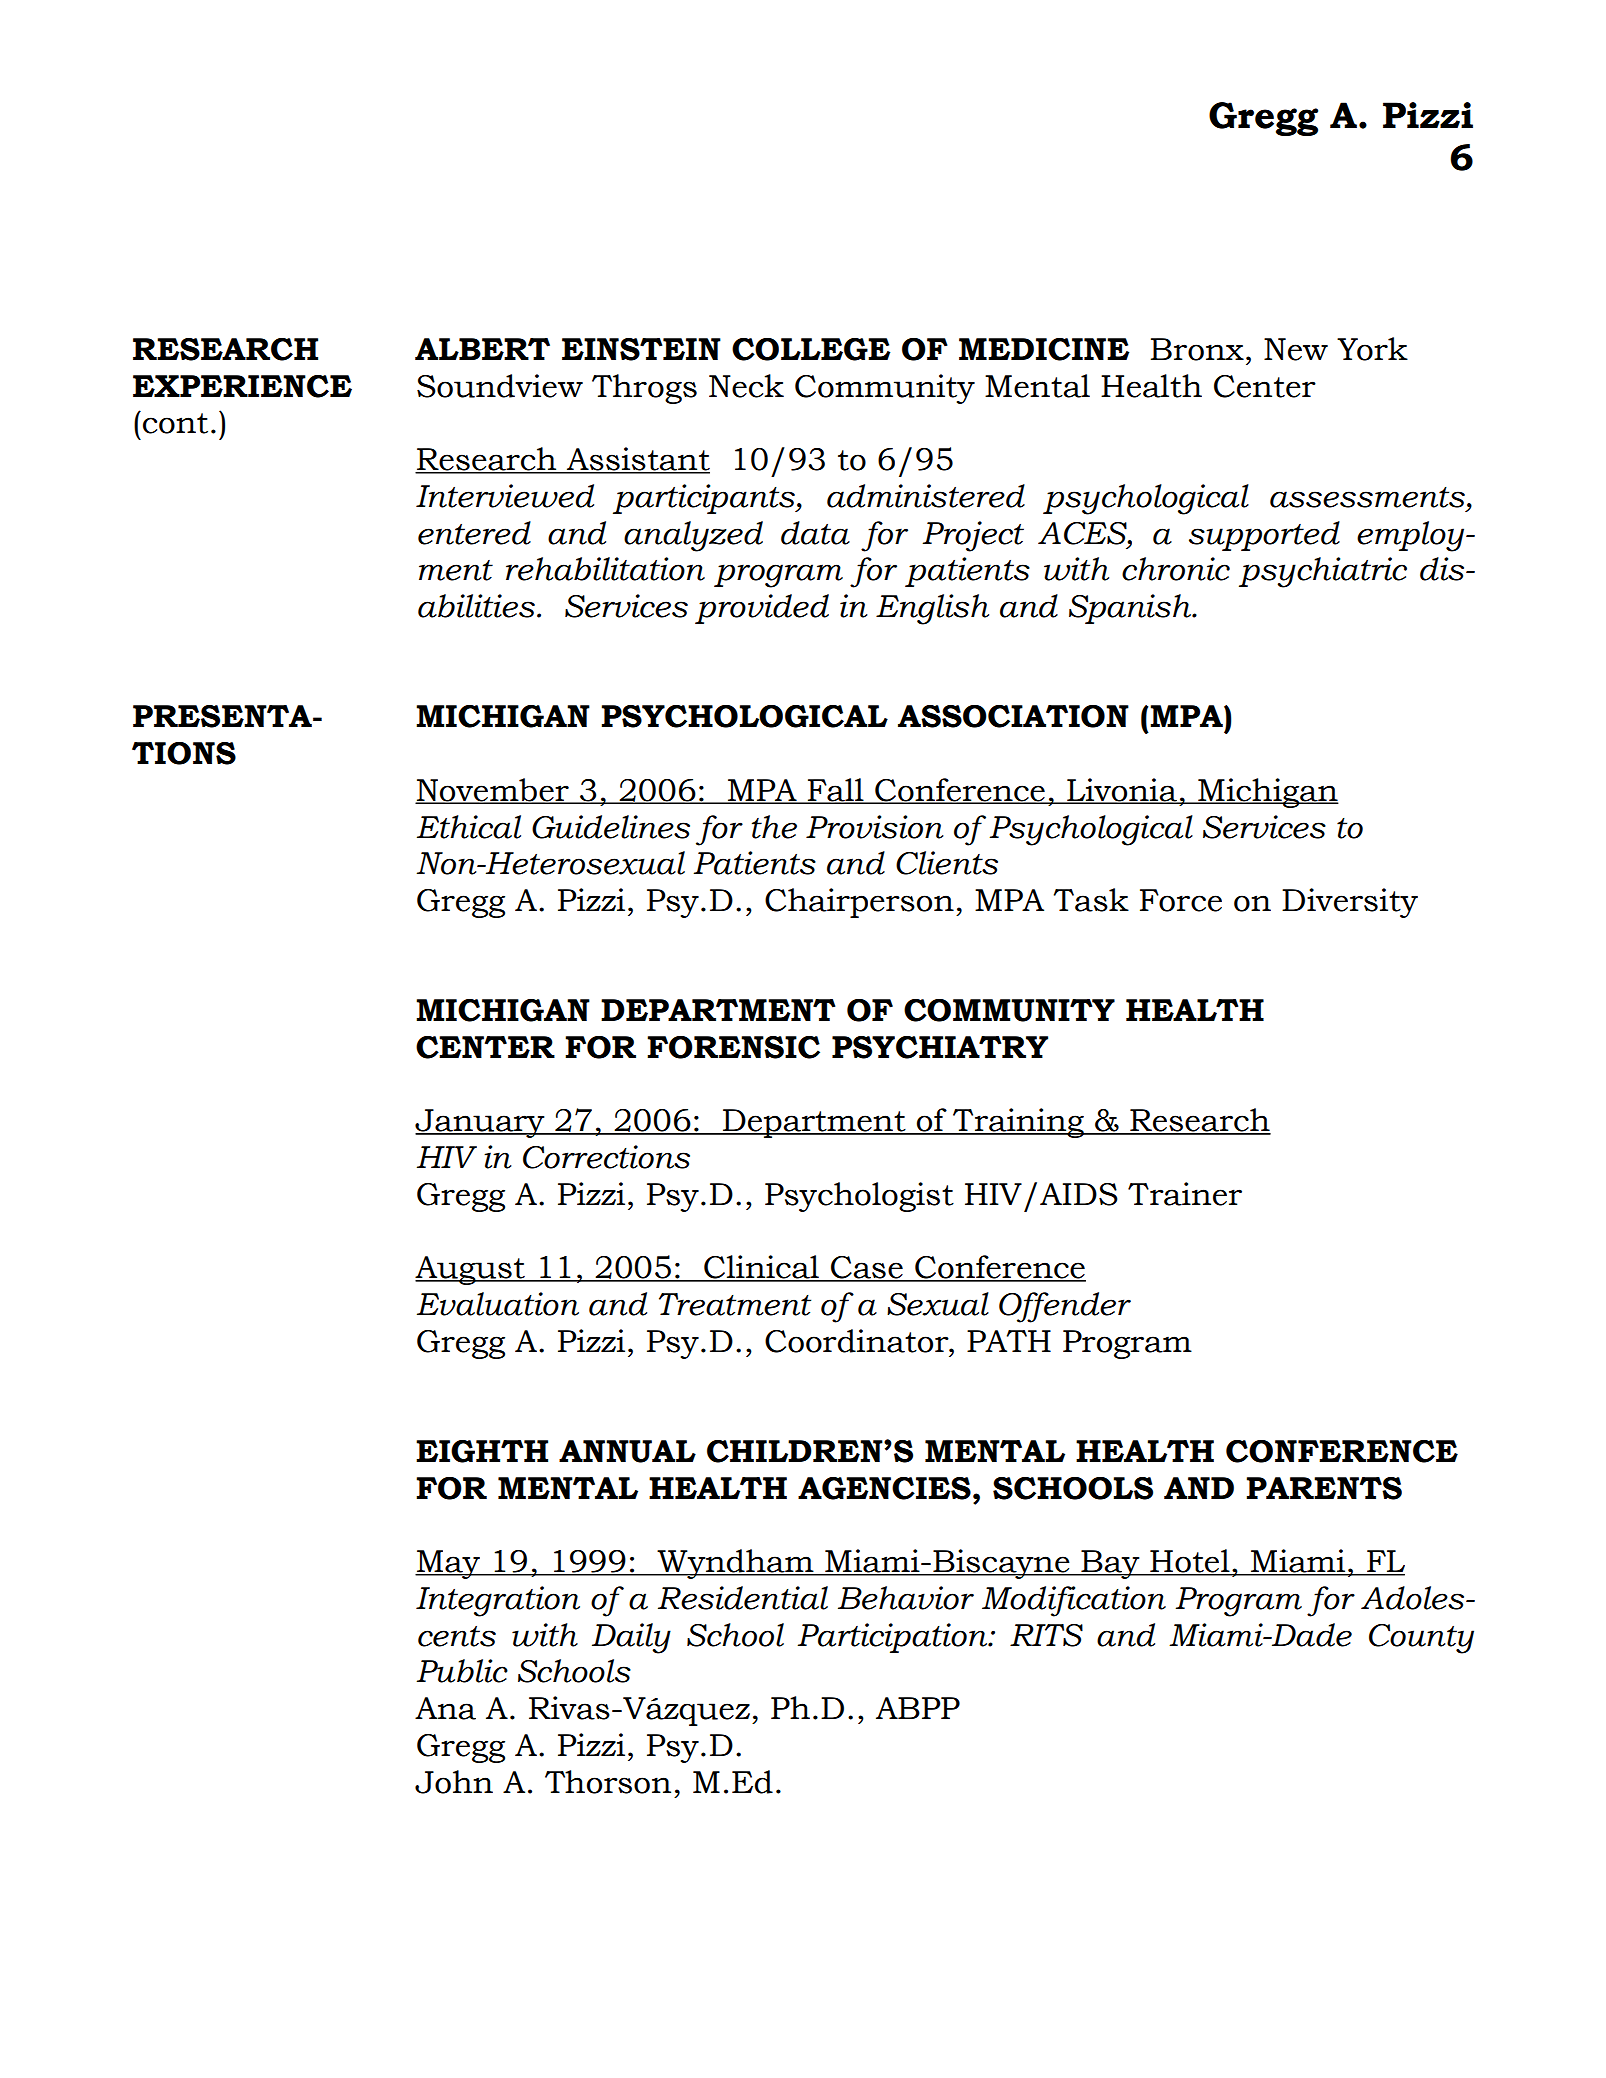  I want to click on County, so click(1421, 1639).
